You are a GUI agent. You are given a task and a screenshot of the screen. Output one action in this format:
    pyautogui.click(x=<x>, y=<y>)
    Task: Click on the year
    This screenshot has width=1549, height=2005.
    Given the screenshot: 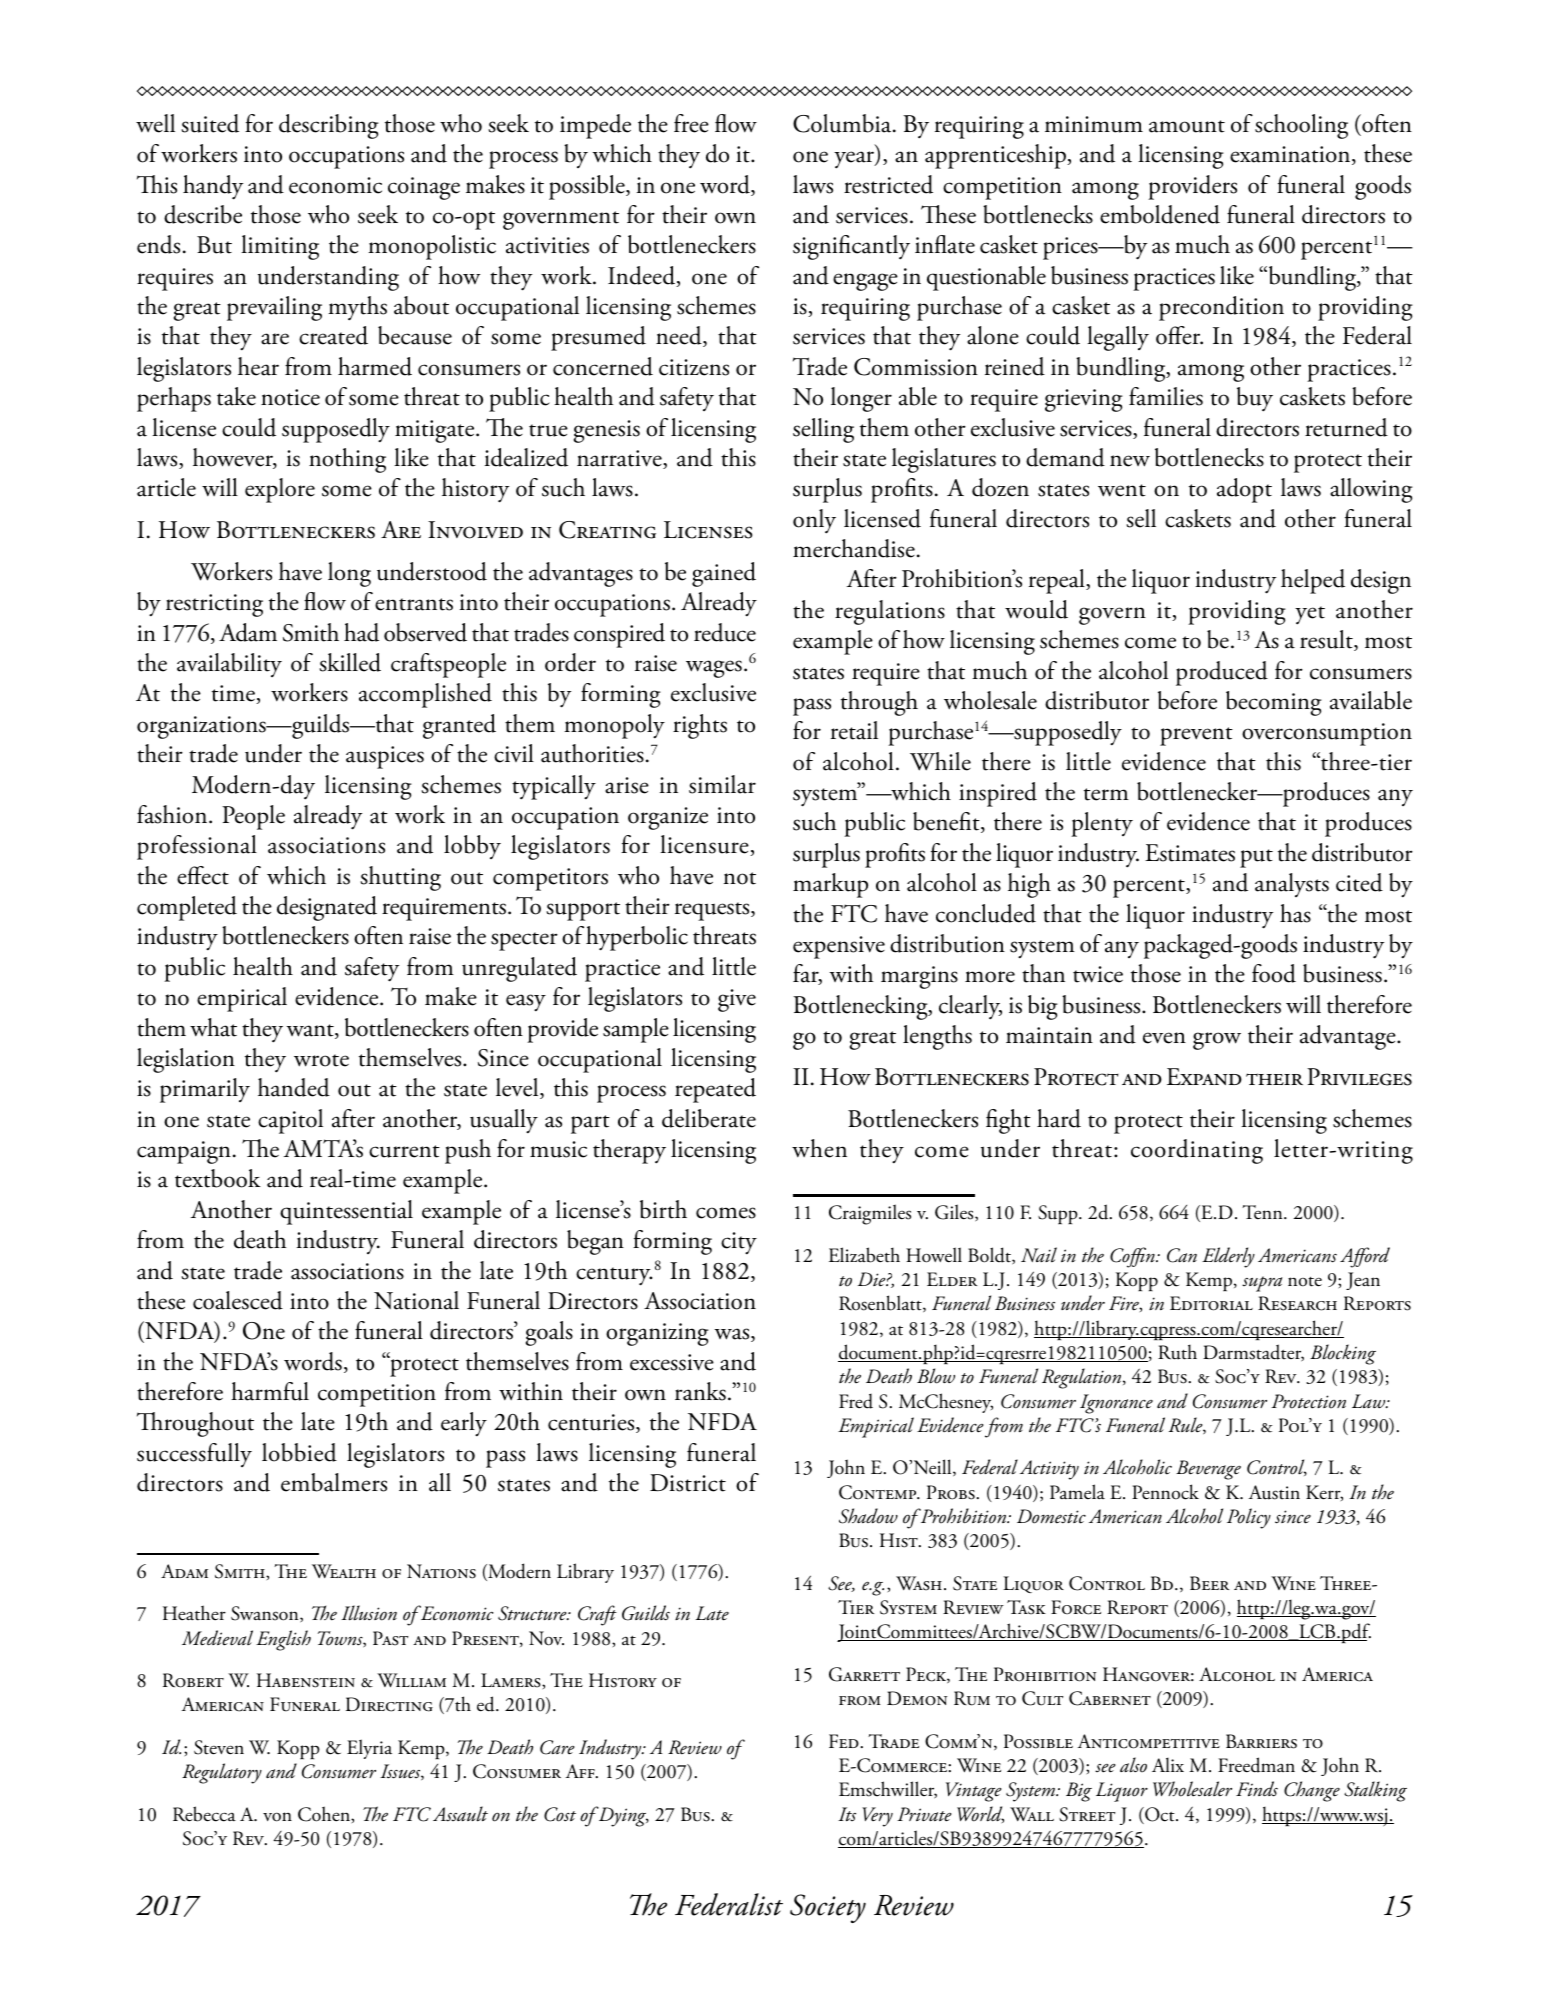 What is the action you would take?
    pyautogui.click(x=855, y=160)
